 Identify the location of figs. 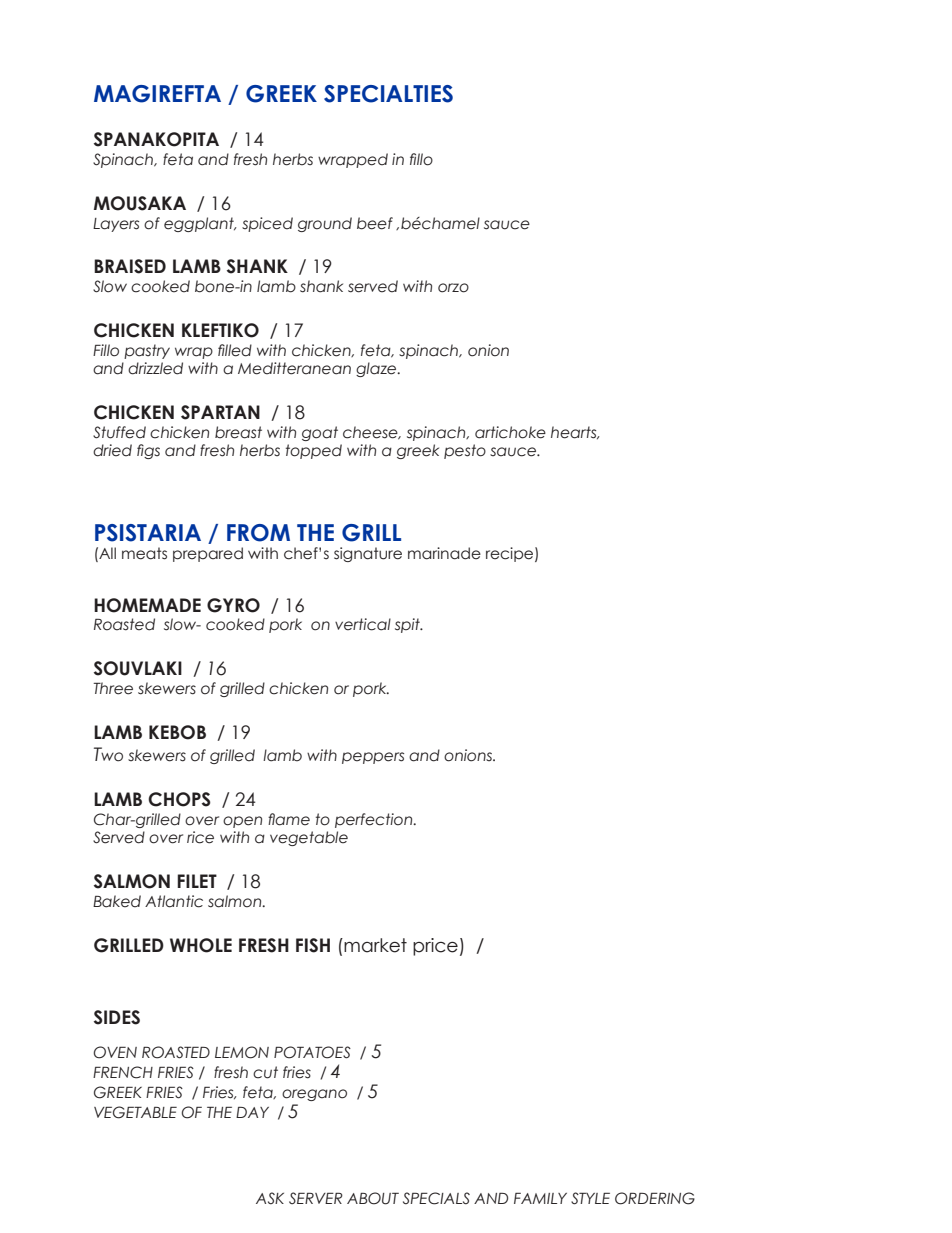
(148, 451).
